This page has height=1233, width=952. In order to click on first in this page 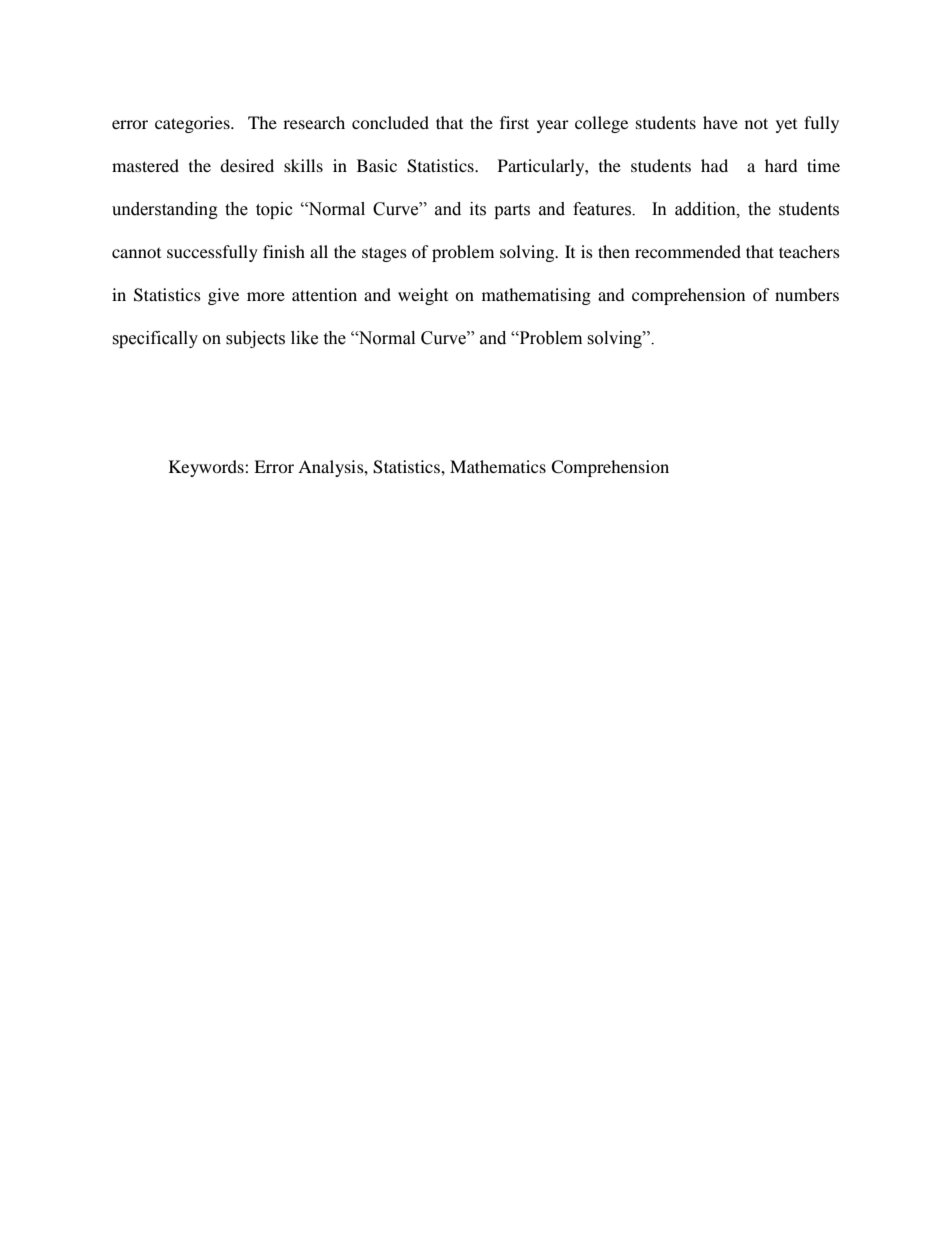, I will do `click(514, 122)`.
